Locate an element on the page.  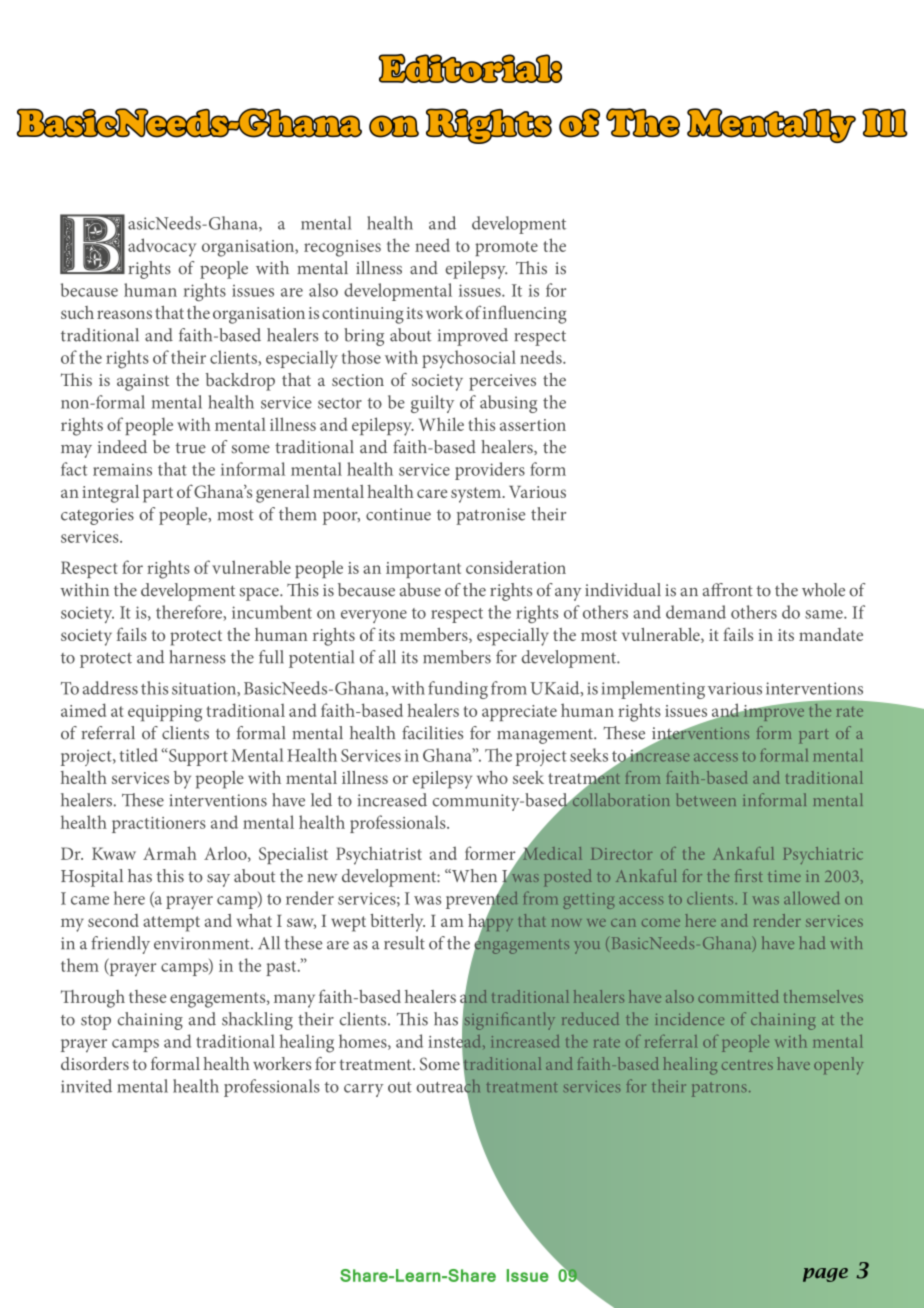
promote is located at coordinates (506, 248).
